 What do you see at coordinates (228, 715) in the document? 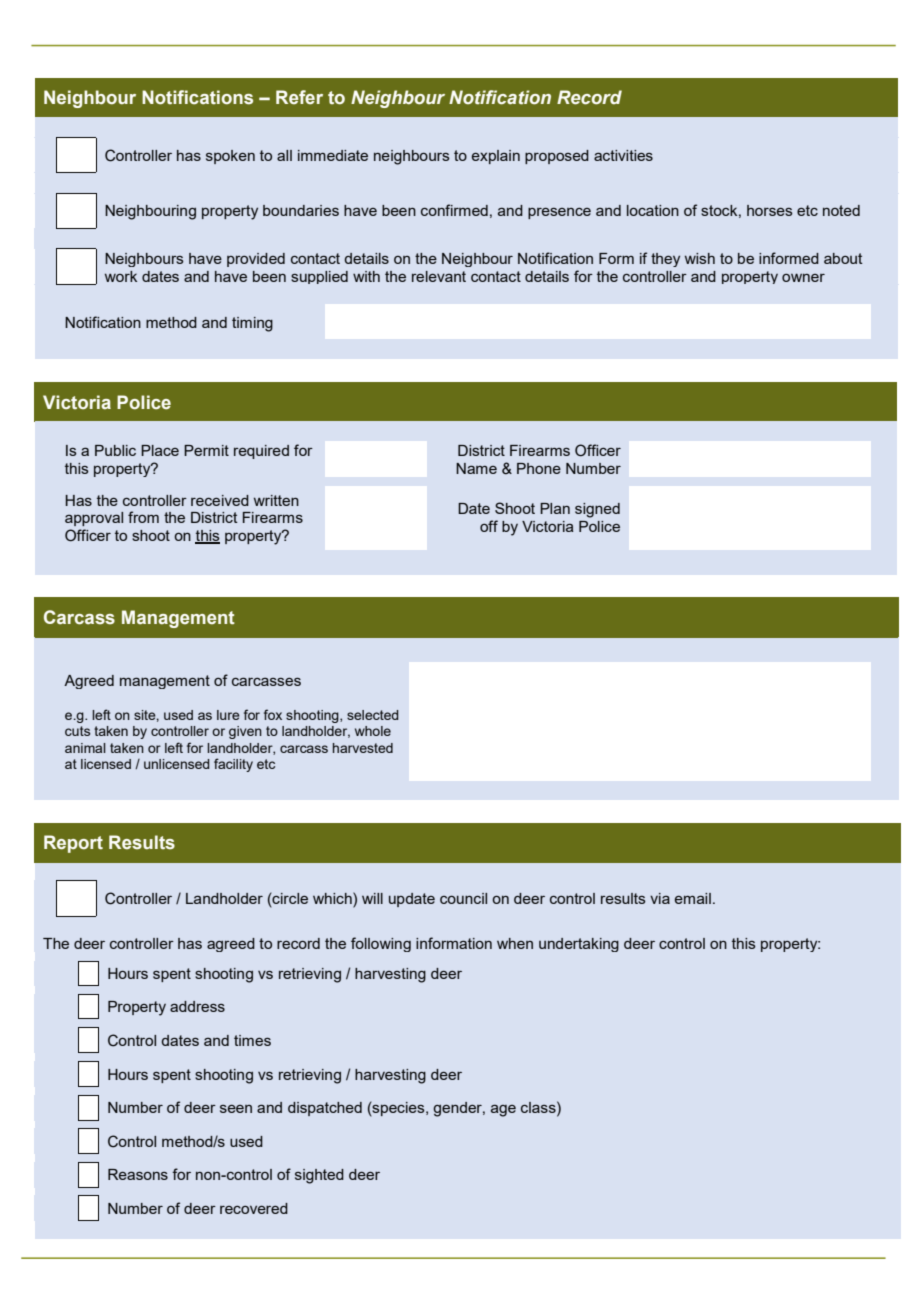
I see `lure` at bounding box center [228, 715].
